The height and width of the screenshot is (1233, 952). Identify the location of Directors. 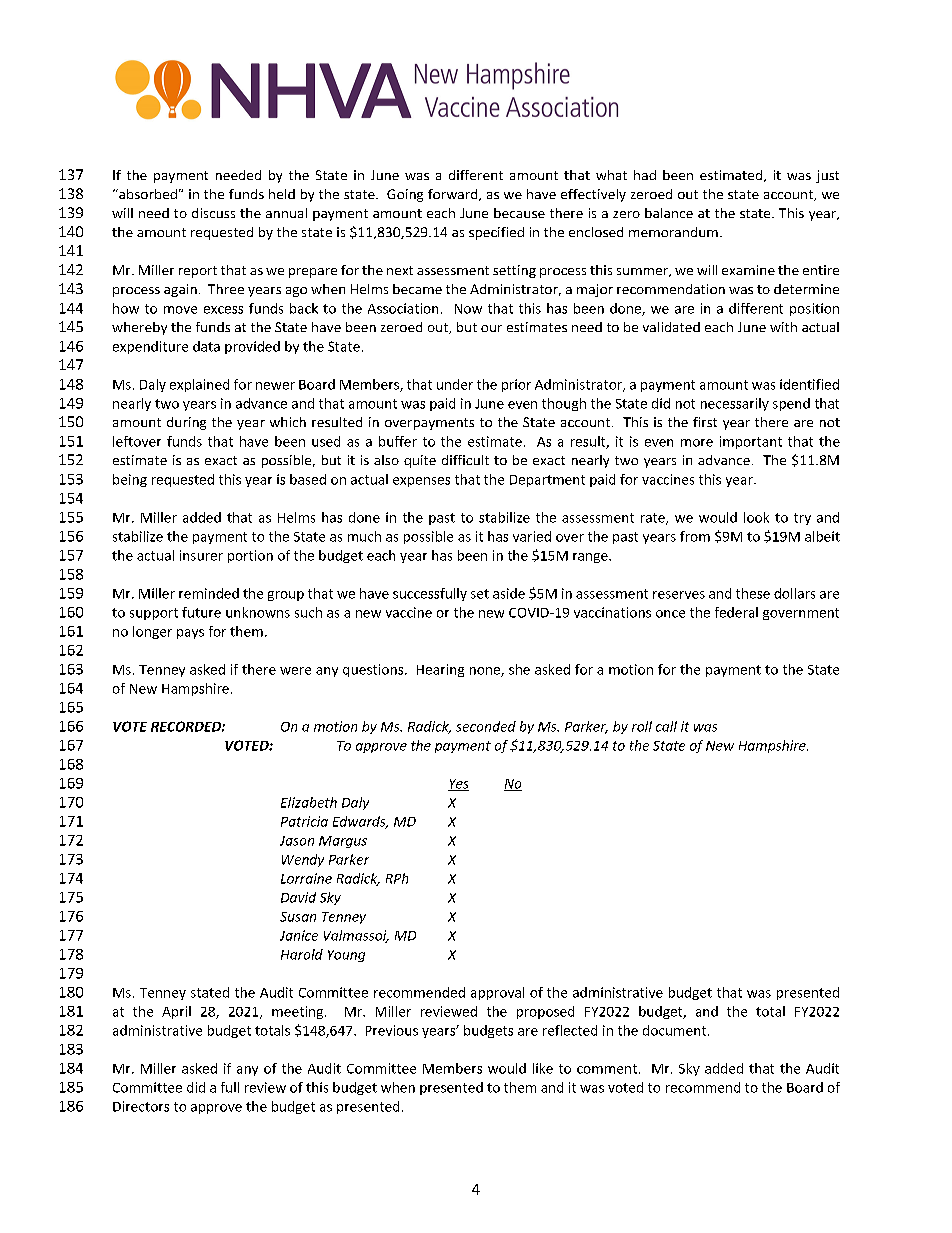
(141, 1106).
